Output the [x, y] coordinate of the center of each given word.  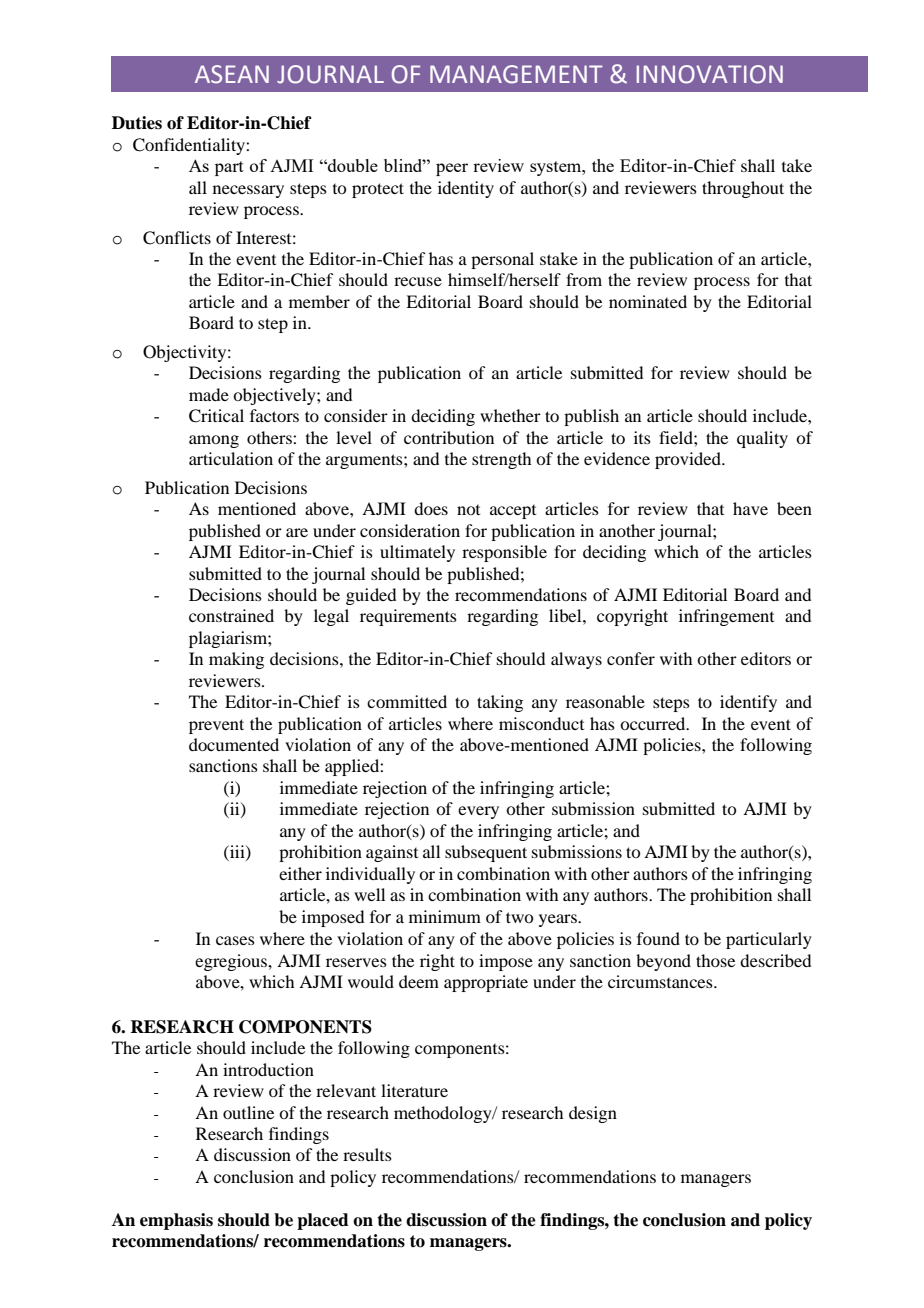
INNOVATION [710, 74]
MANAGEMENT [516, 74]
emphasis [176, 1221]
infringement [726, 617]
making [236, 660]
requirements [408, 617]
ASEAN [232, 74]
